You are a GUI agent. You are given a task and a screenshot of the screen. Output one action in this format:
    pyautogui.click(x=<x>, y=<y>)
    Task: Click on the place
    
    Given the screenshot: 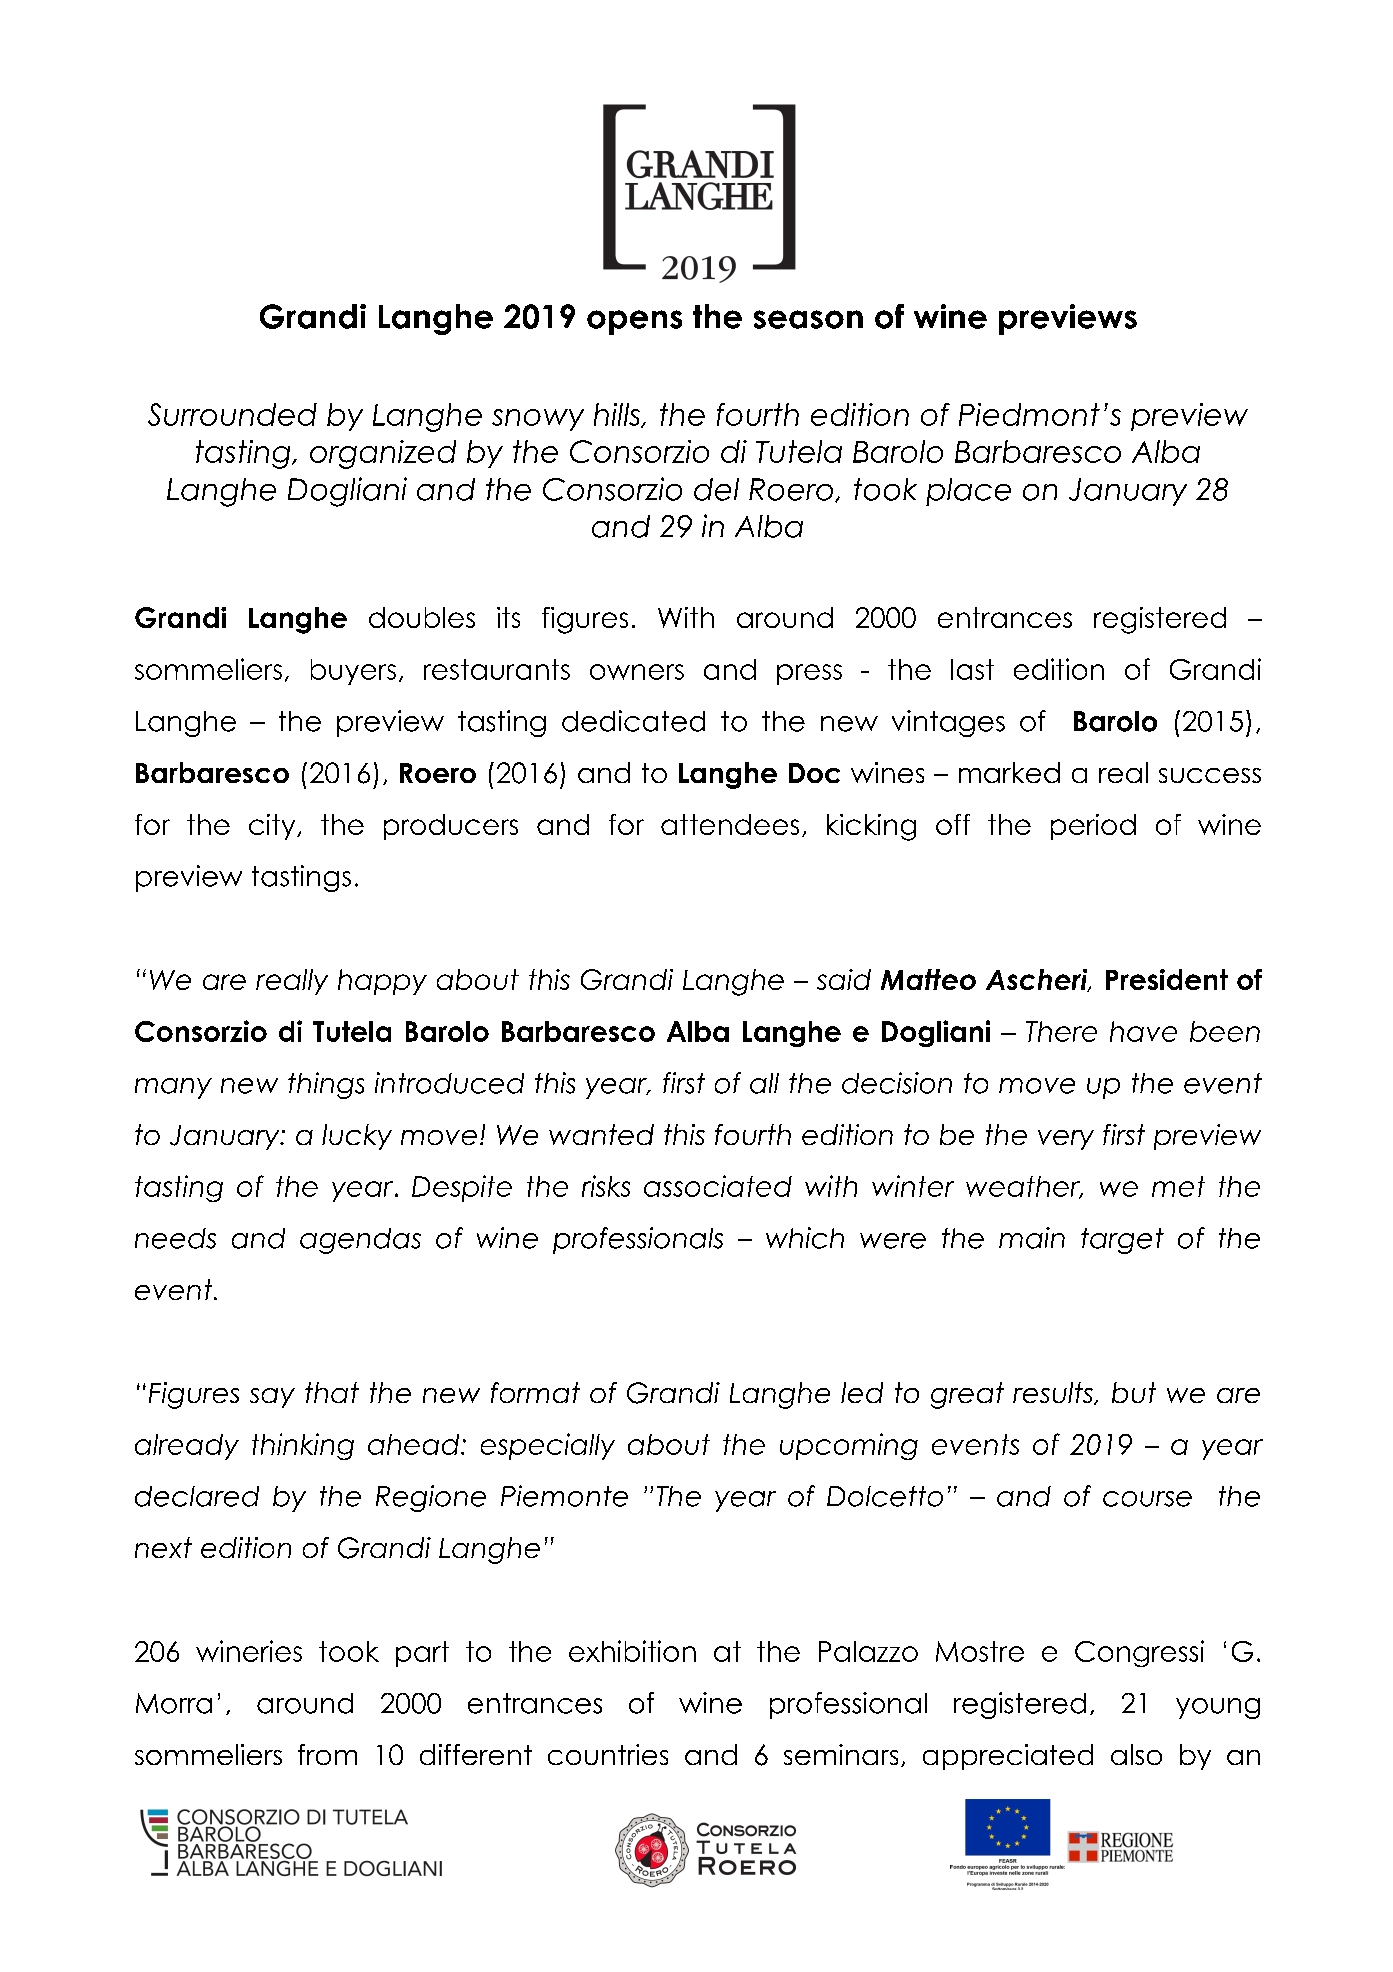 What is the action you would take?
    pyautogui.click(x=968, y=492)
